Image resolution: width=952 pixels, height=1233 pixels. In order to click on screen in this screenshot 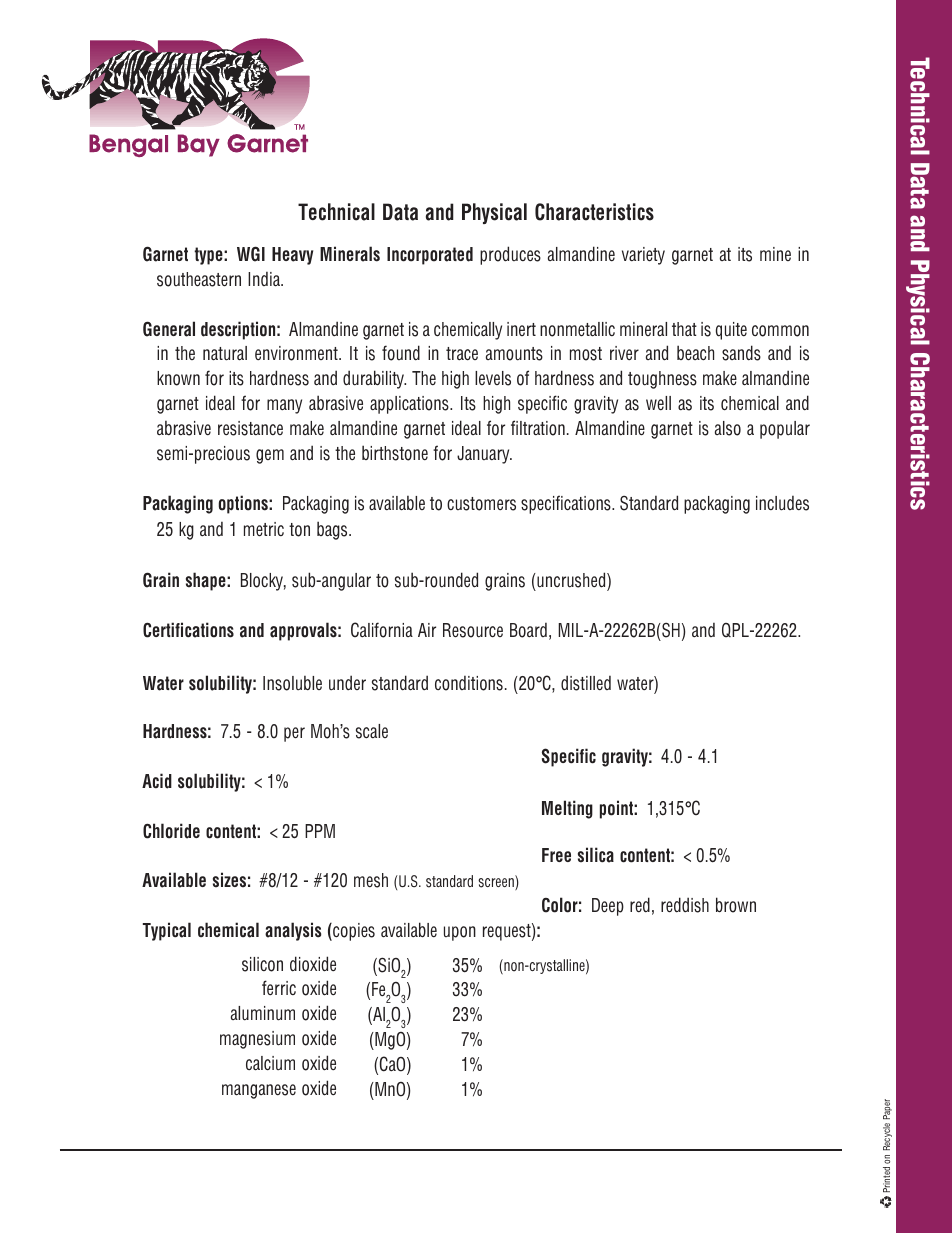, I will do `click(497, 884)`.
